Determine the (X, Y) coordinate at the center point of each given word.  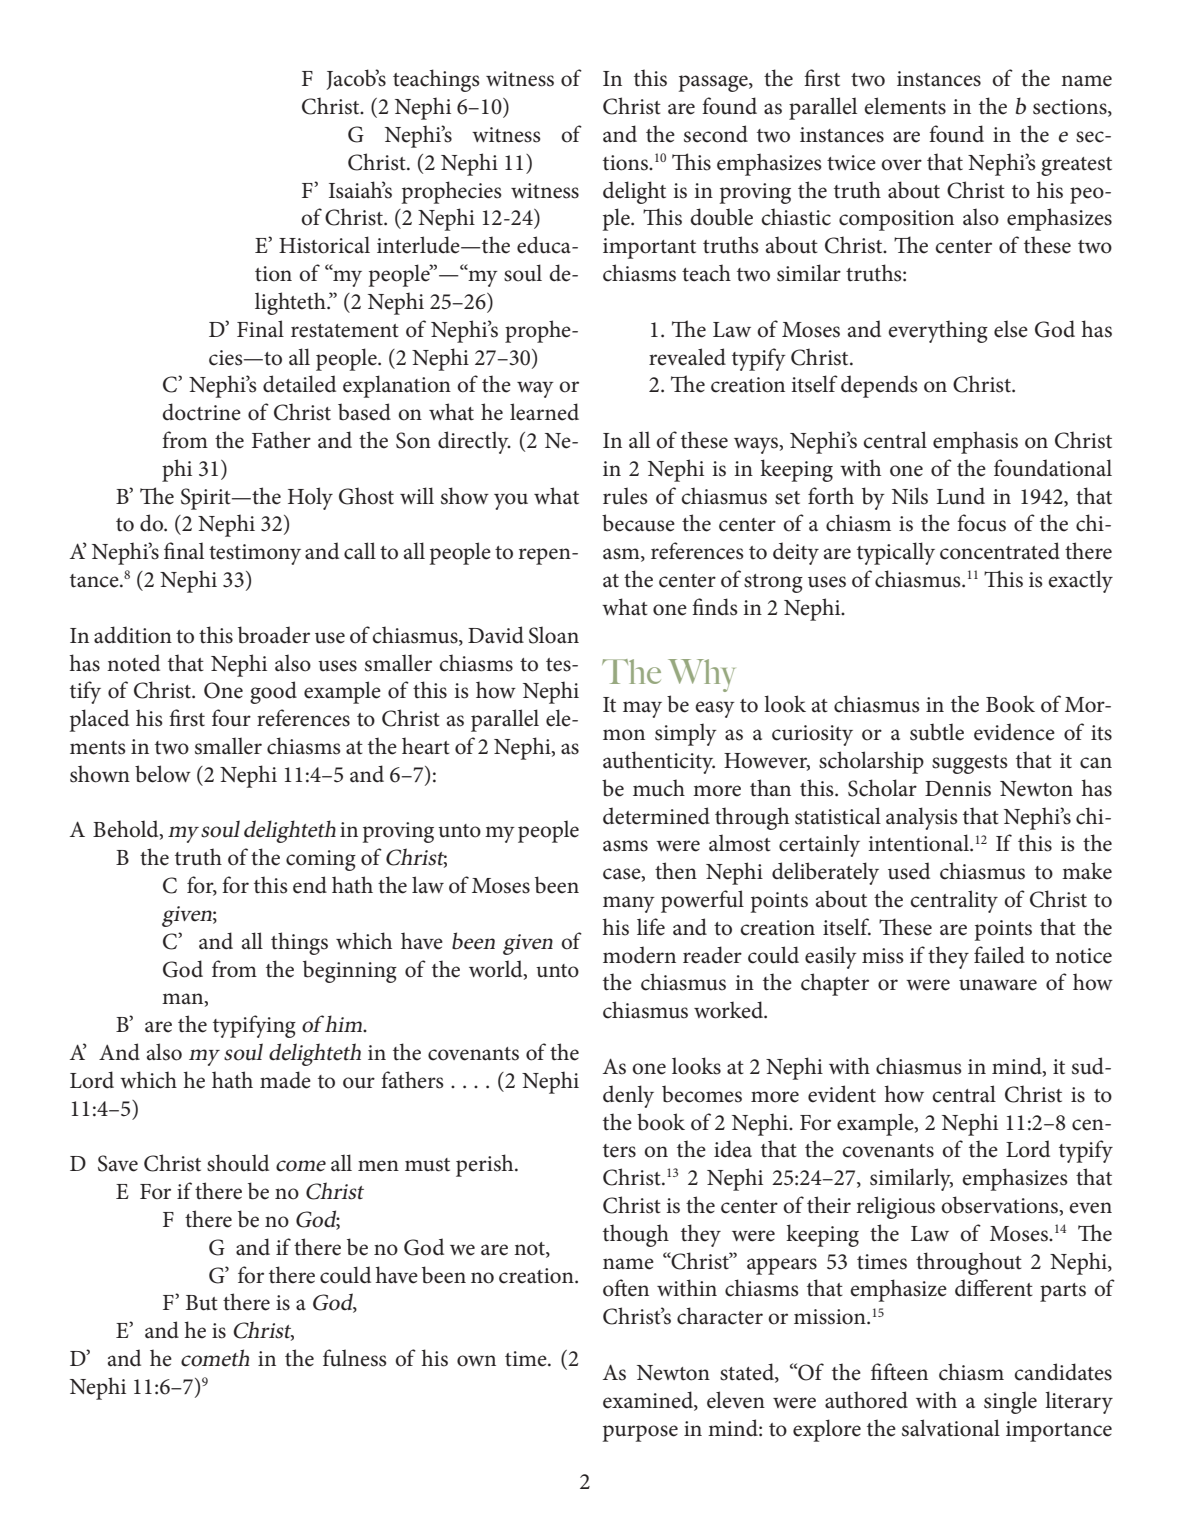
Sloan (554, 635)
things (299, 943)
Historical (324, 245)
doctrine (201, 412)
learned (544, 412)
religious (896, 1207)
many (629, 904)
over (901, 165)
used (909, 871)
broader (274, 635)
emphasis (975, 442)
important (649, 248)
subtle (937, 732)
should (238, 1163)
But (202, 1303)
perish (486, 1165)
